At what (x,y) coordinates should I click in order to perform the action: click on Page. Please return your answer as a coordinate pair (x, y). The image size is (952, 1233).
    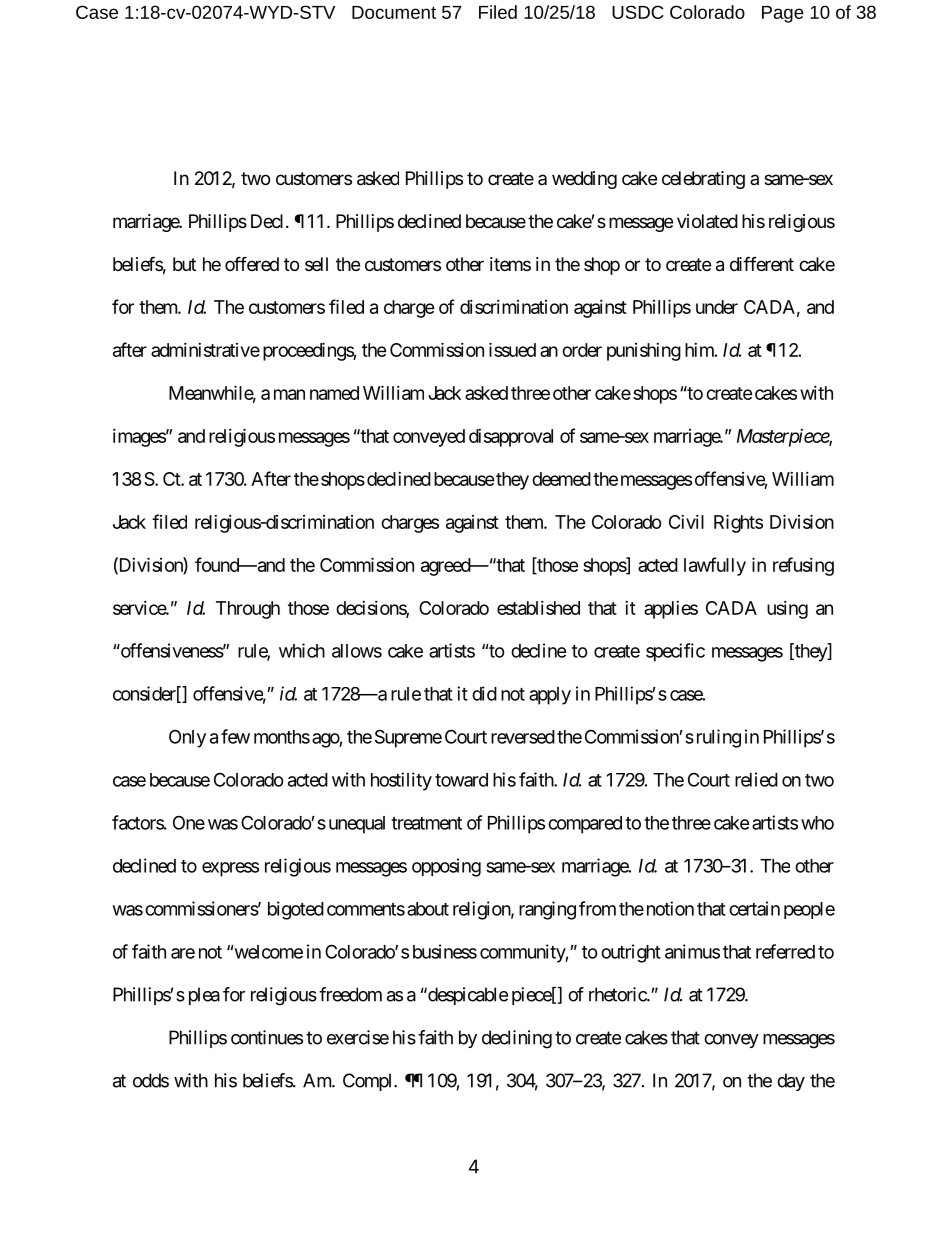
    Looking at the image, I should click on (783, 14).
